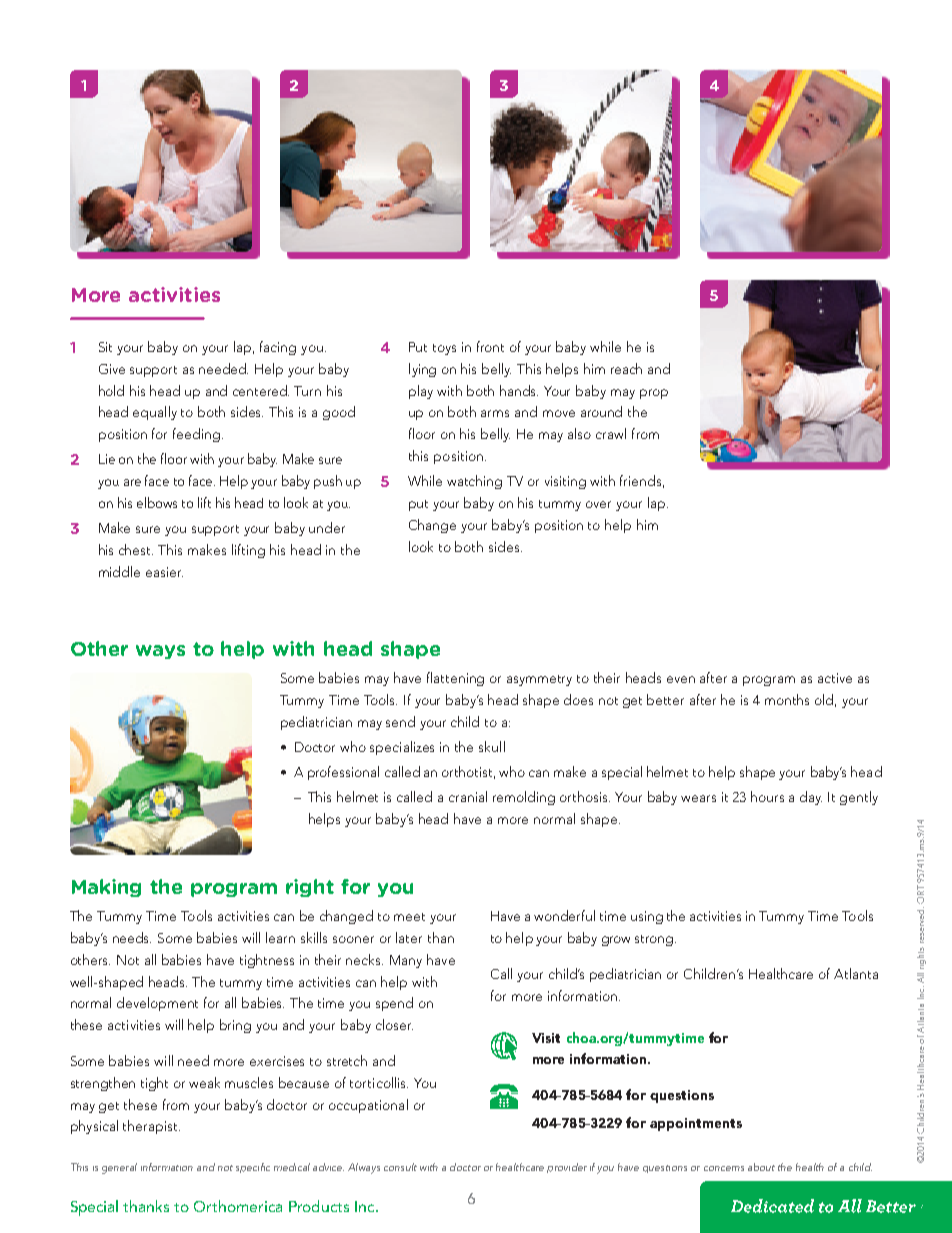  I want to click on watching, so click(474, 482).
